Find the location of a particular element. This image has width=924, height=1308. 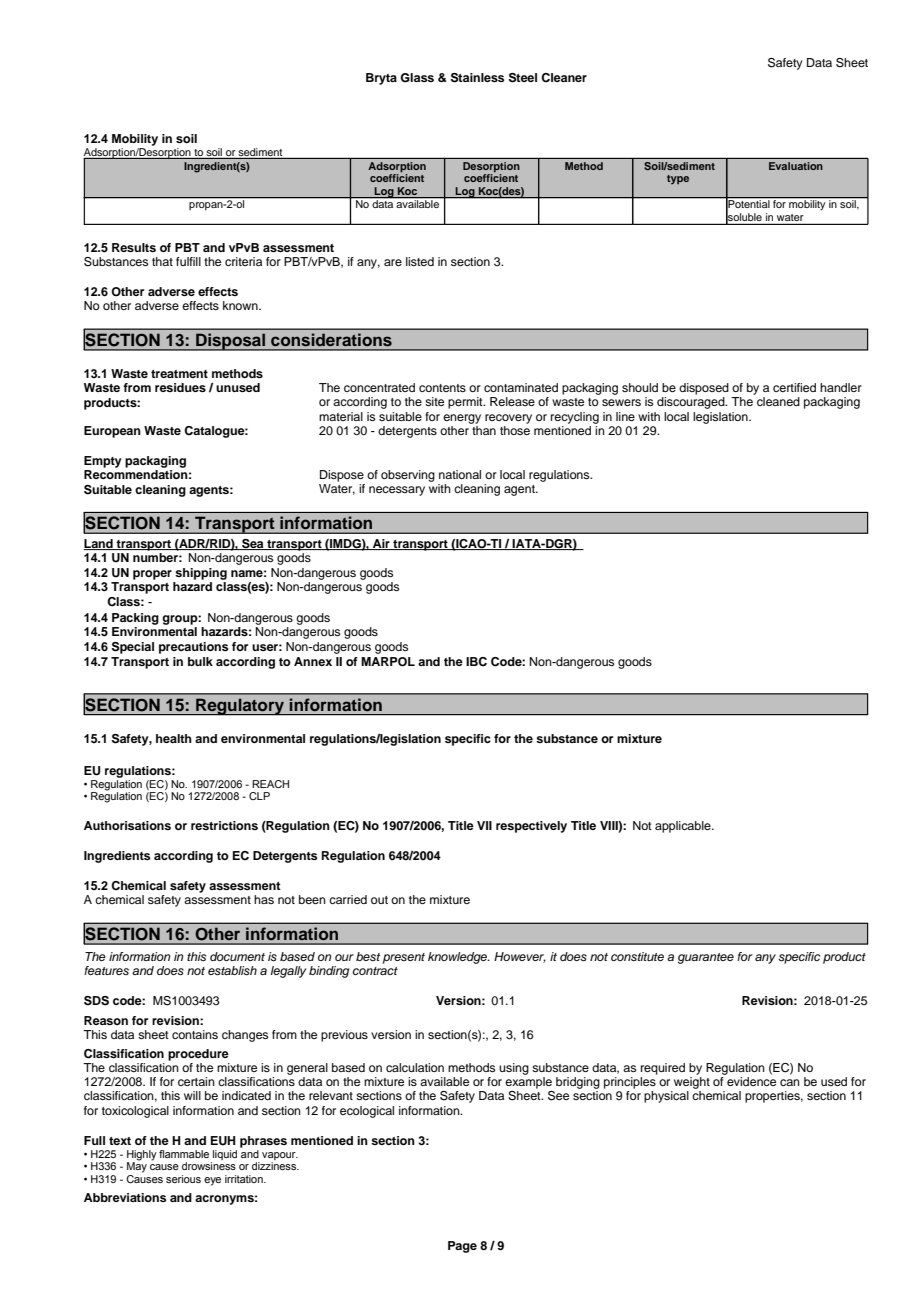

Evaluation is located at coordinates (796, 166).
